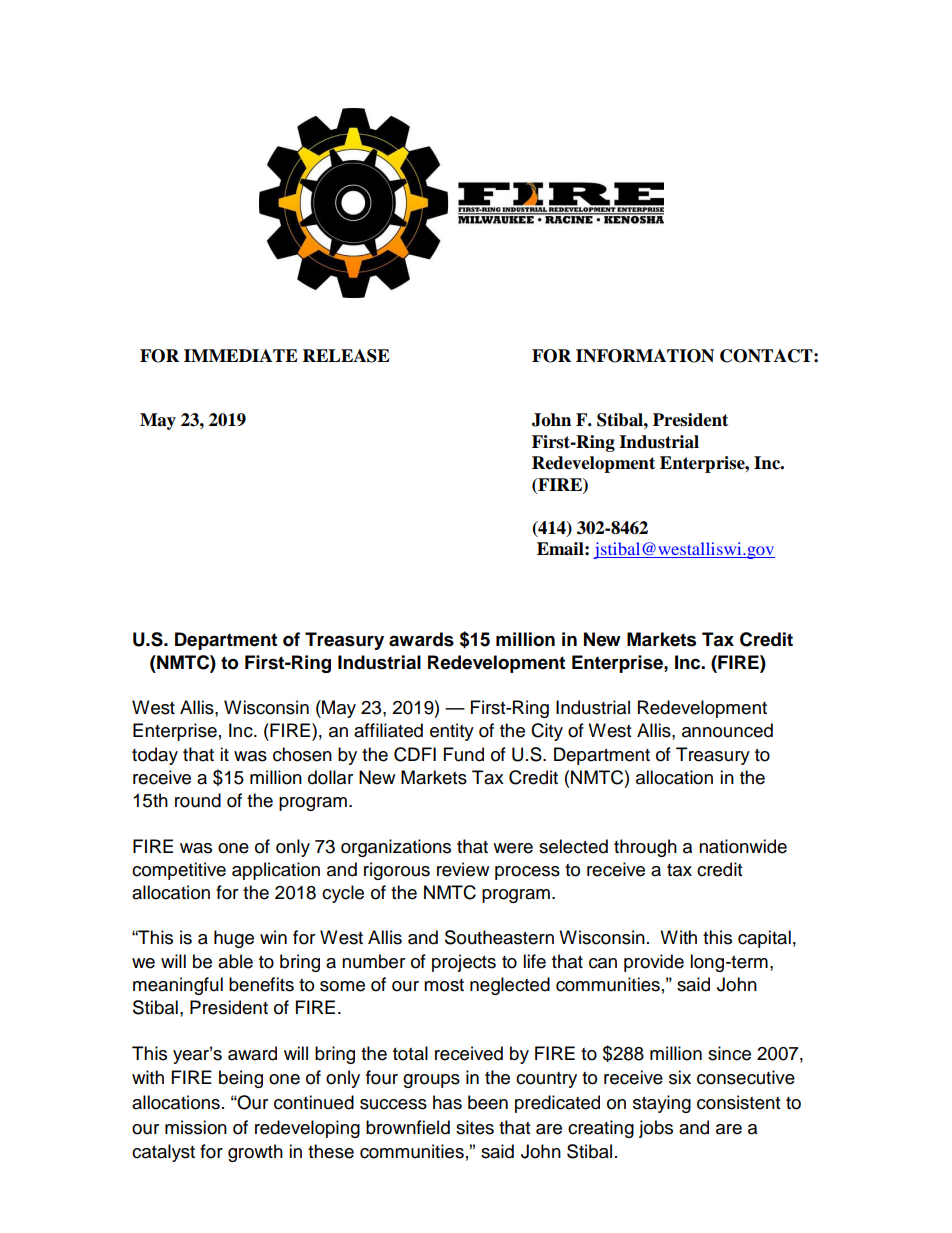 The height and width of the screenshot is (1233, 952). Describe the element at coordinates (727, 730) in the screenshot. I see `announced` at that location.
